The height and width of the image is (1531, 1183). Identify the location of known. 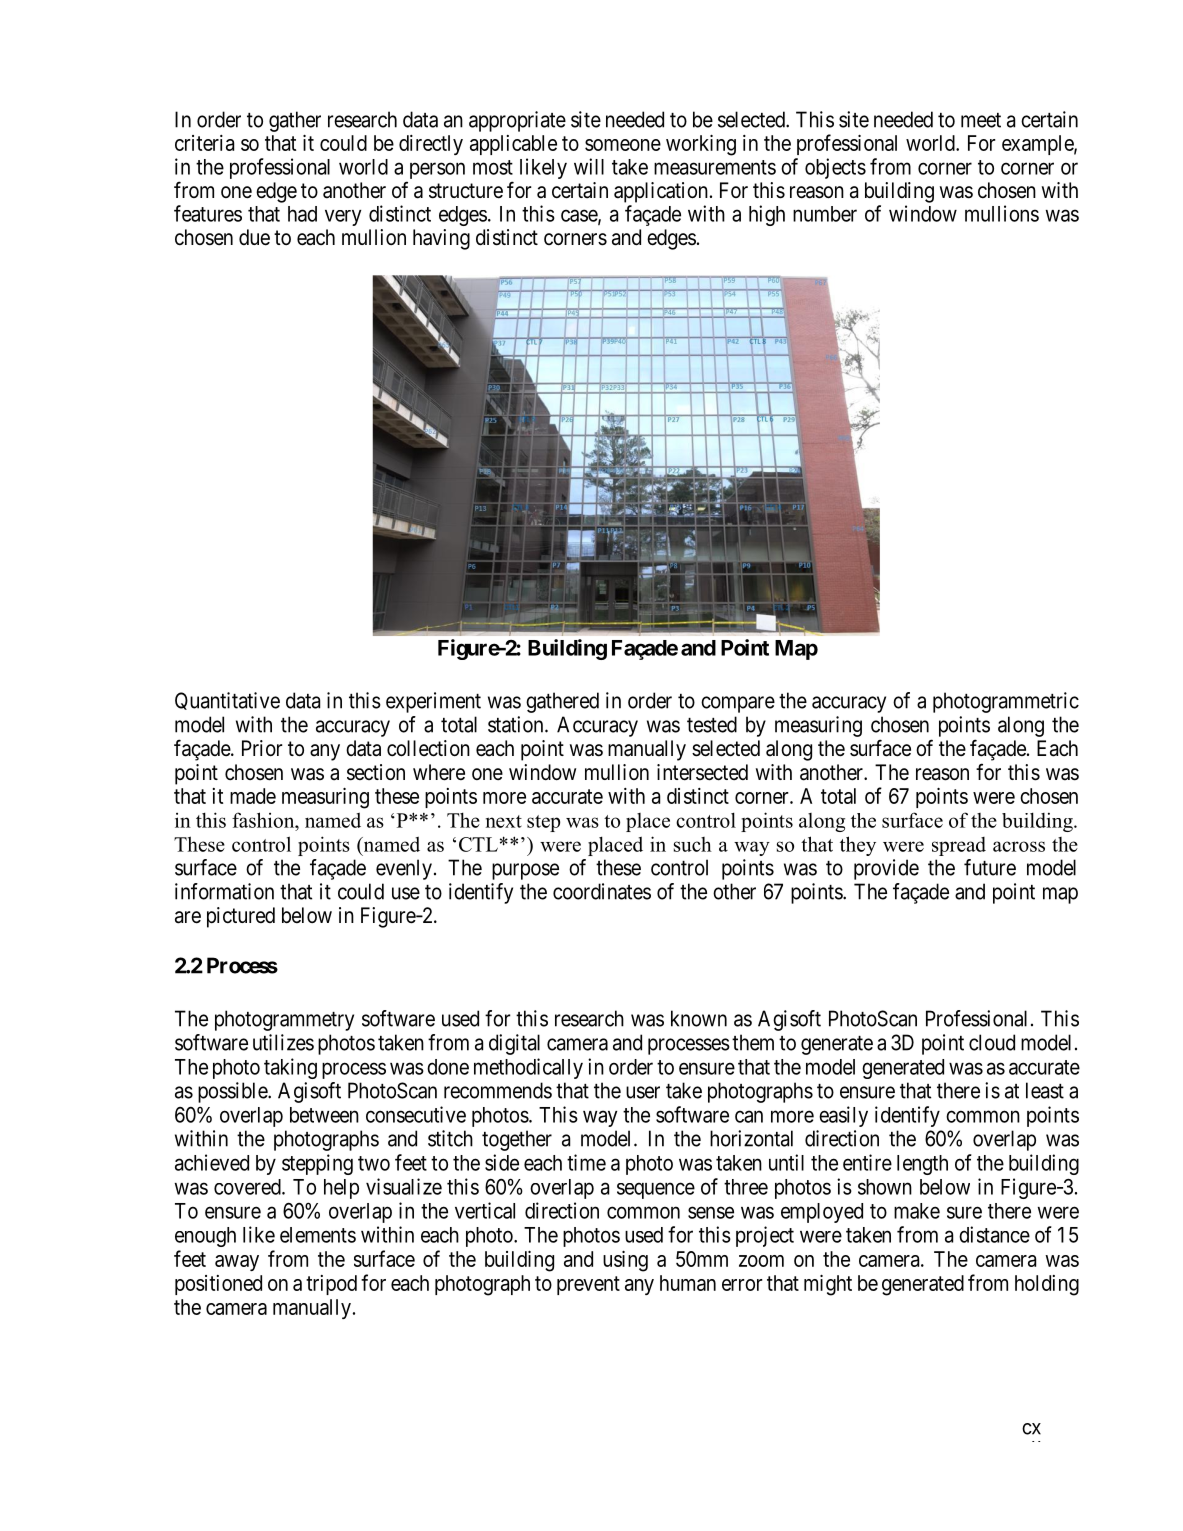
(699, 1018).
